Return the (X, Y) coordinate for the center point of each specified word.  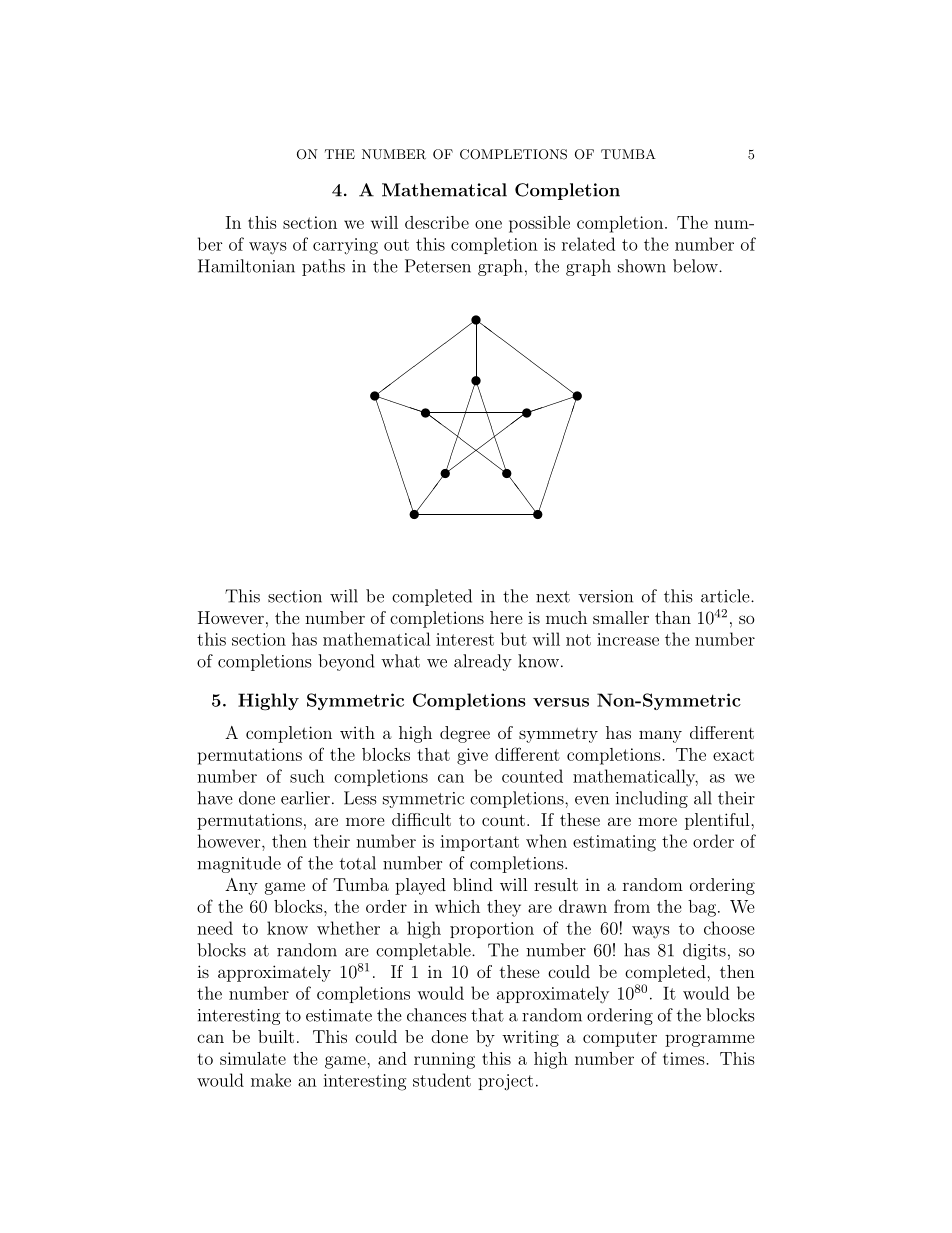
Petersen (438, 266)
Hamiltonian (246, 266)
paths (323, 267)
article (726, 596)
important (479, 843)
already (483, 662)
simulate (253, 1058)
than (673, 617)
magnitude (239, 864)
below (696, 266)
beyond (346, 662)
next (553, 597)
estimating (614, 843)
